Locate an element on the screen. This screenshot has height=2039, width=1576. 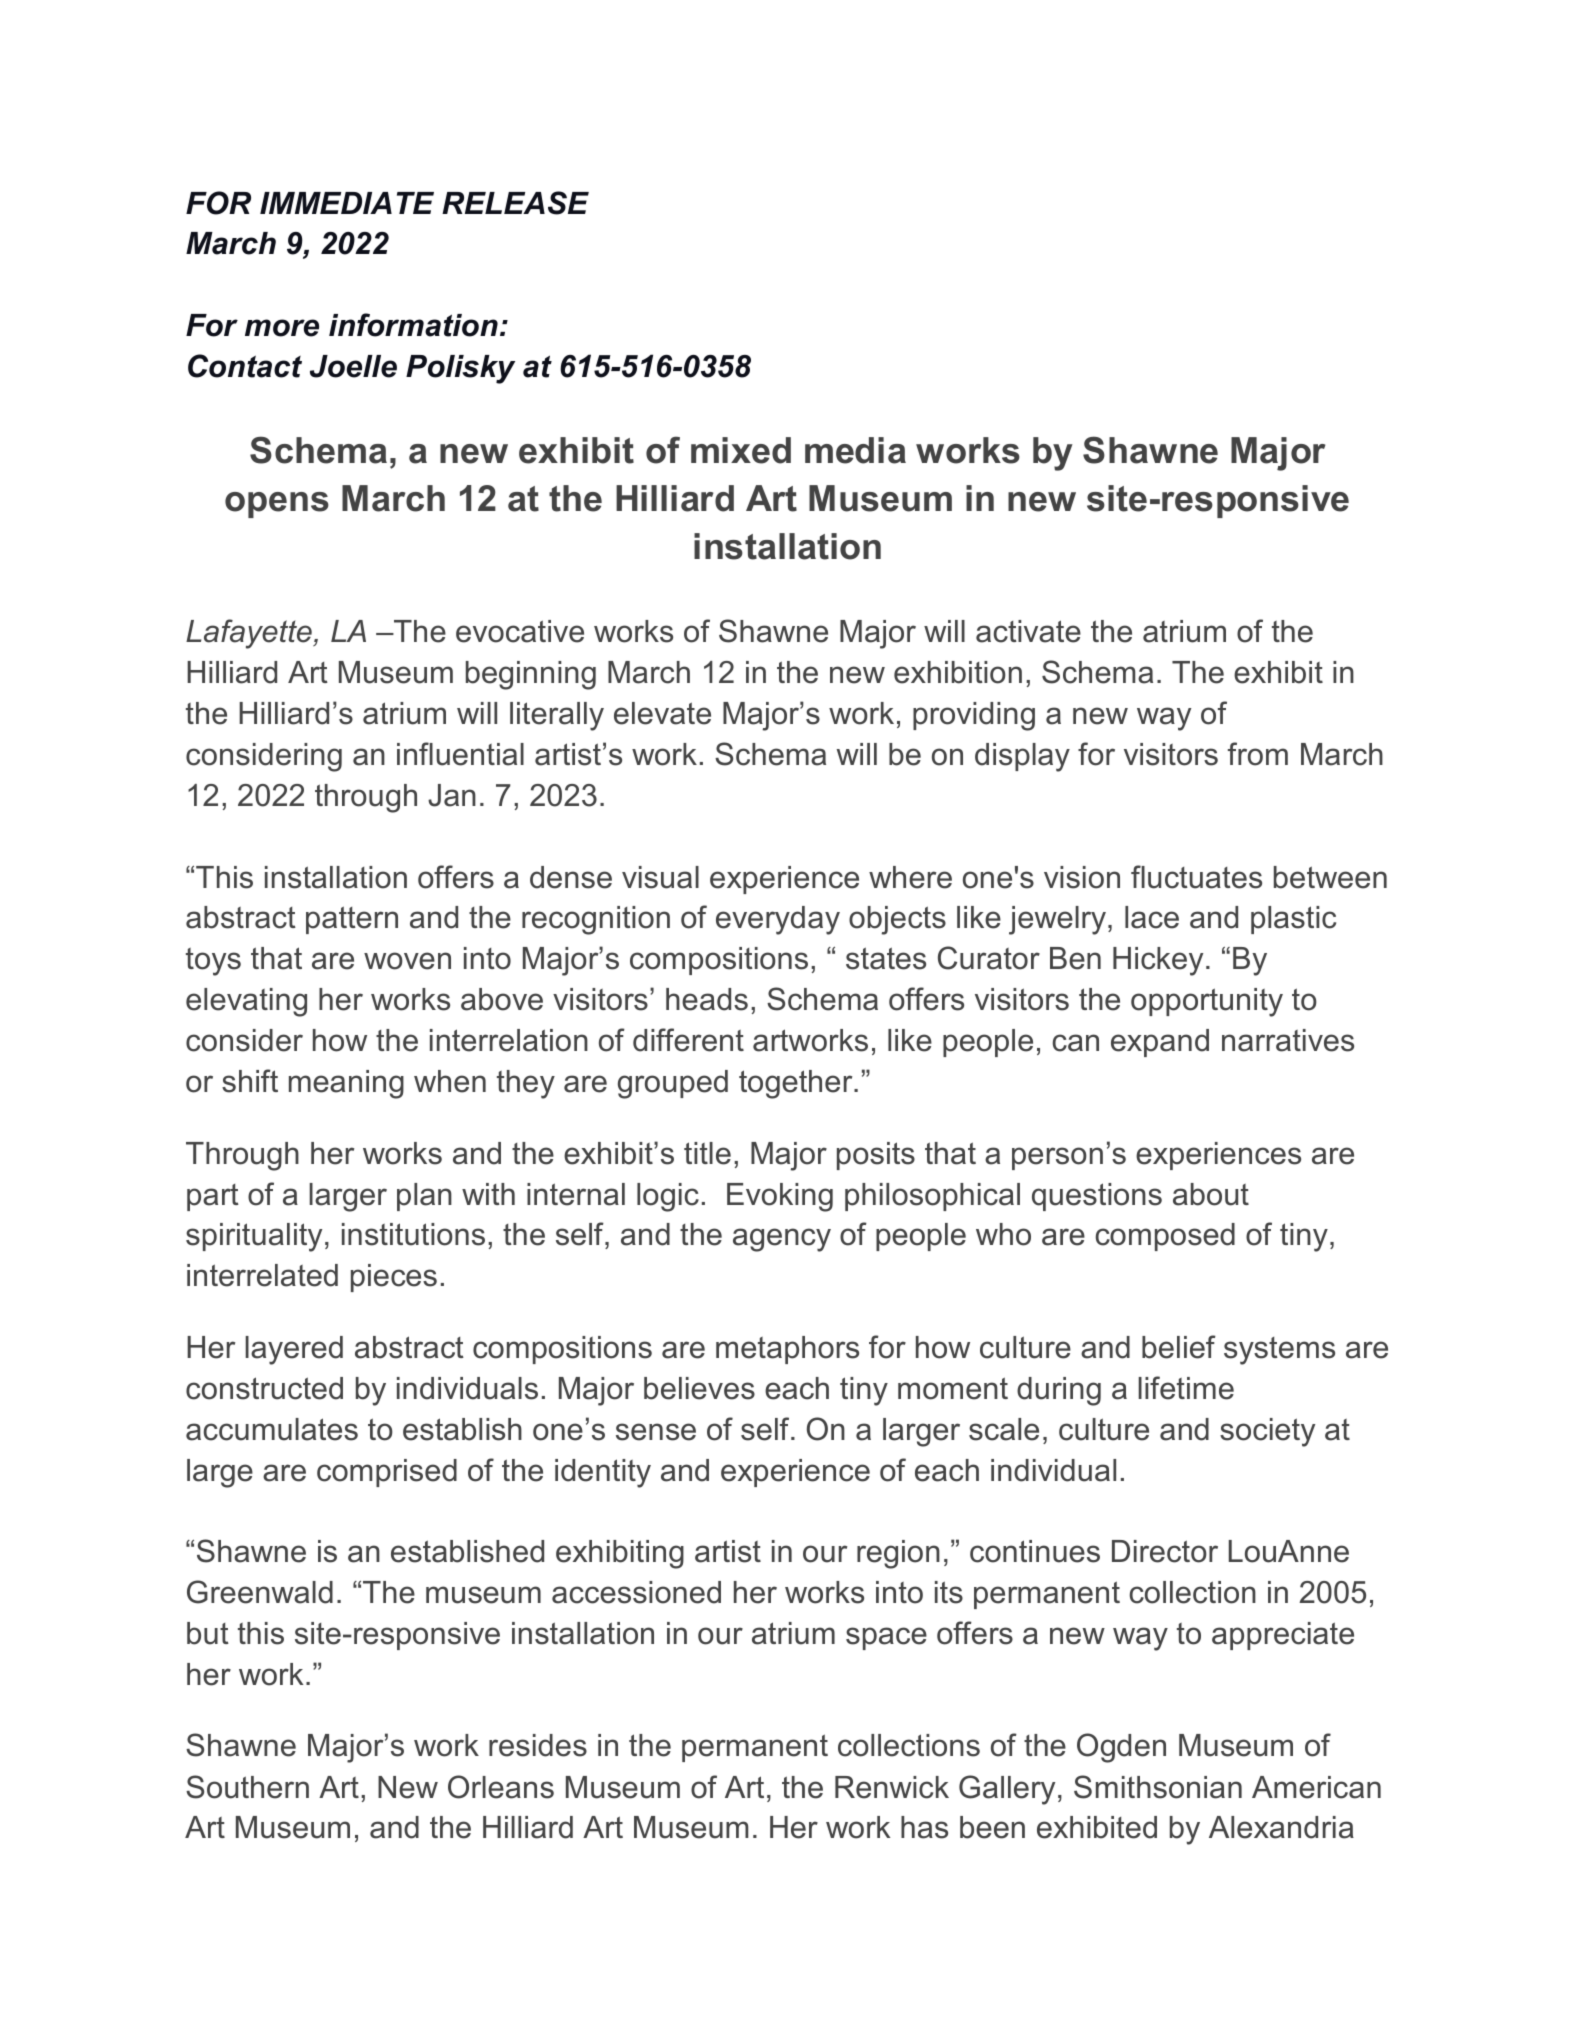
mixed is located at coordinates (741, 450).
